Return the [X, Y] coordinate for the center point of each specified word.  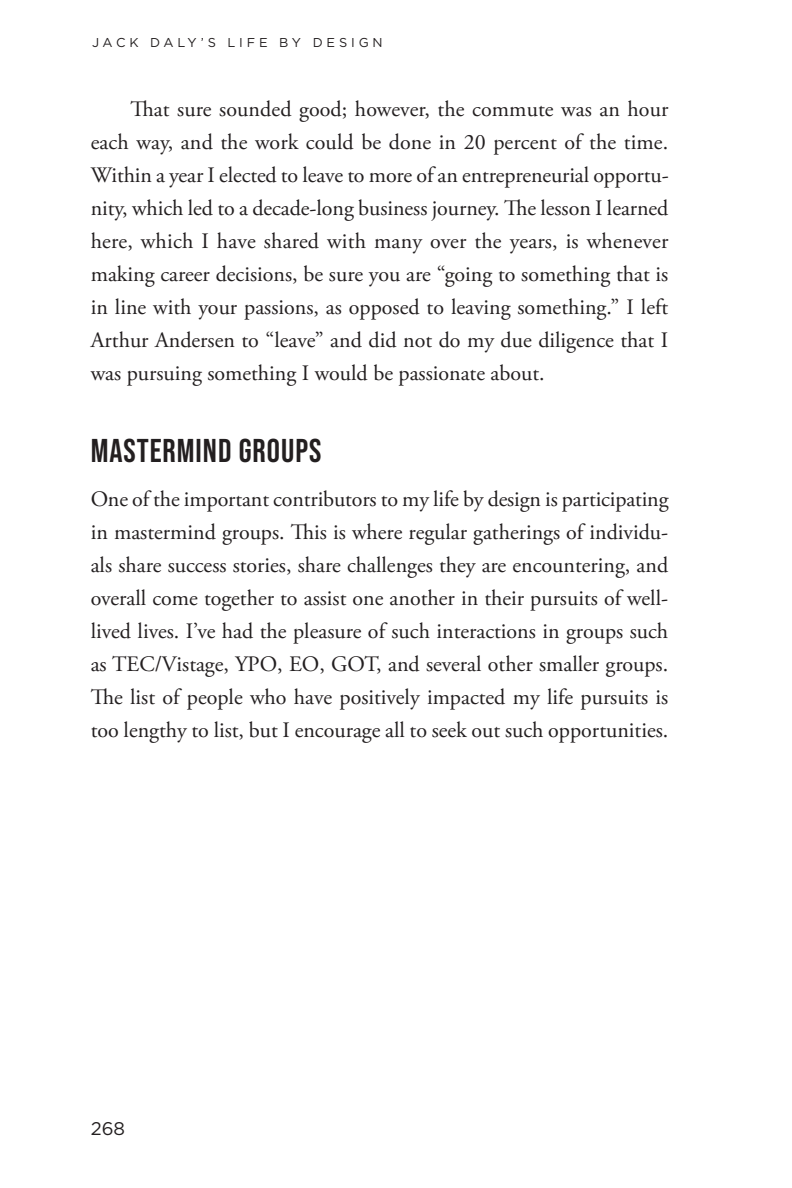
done [410, 141]
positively [380, 699]
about [516, 372]
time [644, 142]
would [341, 372]
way [154, 147]
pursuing [164, 376]
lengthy [155, 732]
